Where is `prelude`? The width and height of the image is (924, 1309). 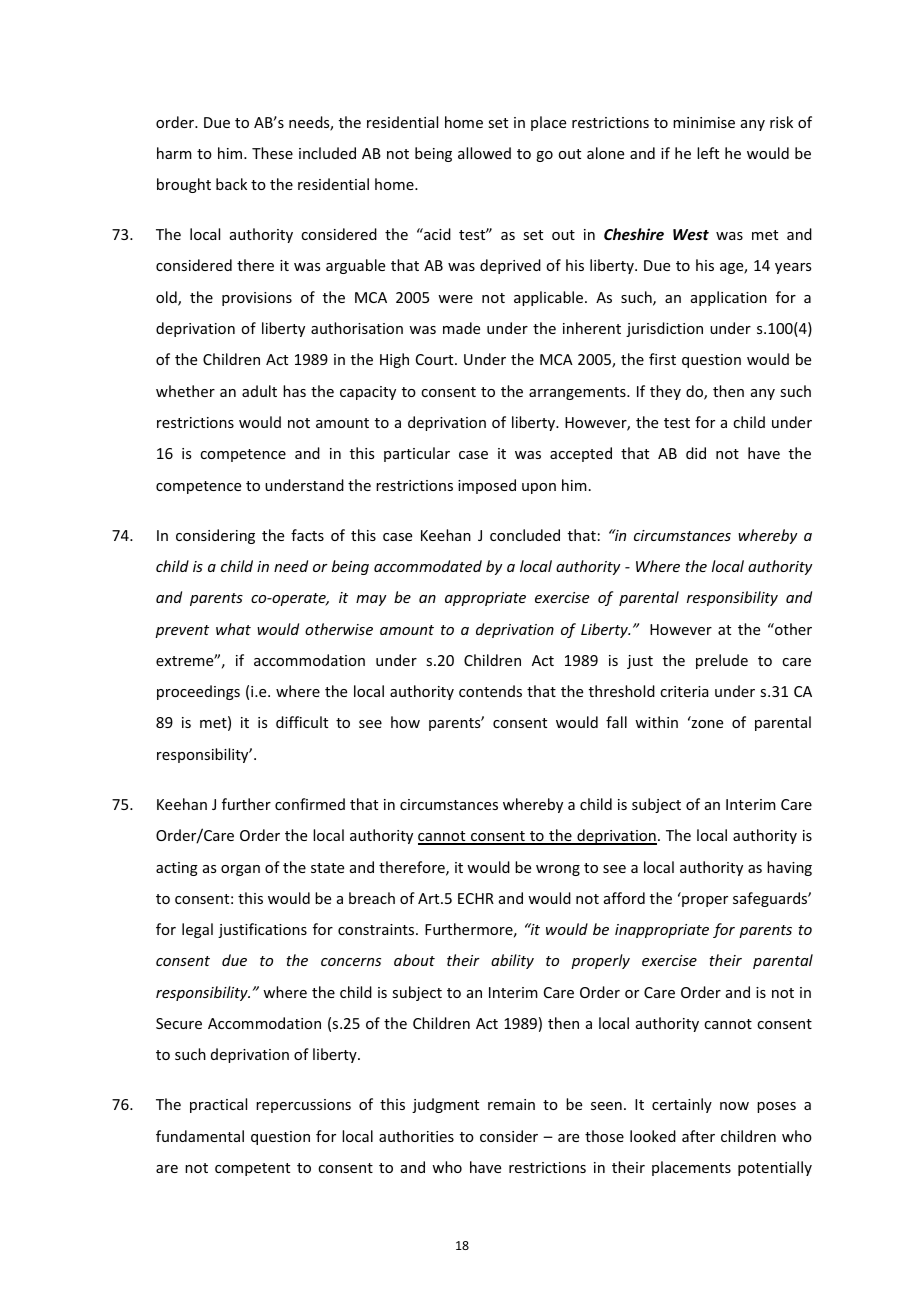
prelude is located at coordinates (722, 661).
